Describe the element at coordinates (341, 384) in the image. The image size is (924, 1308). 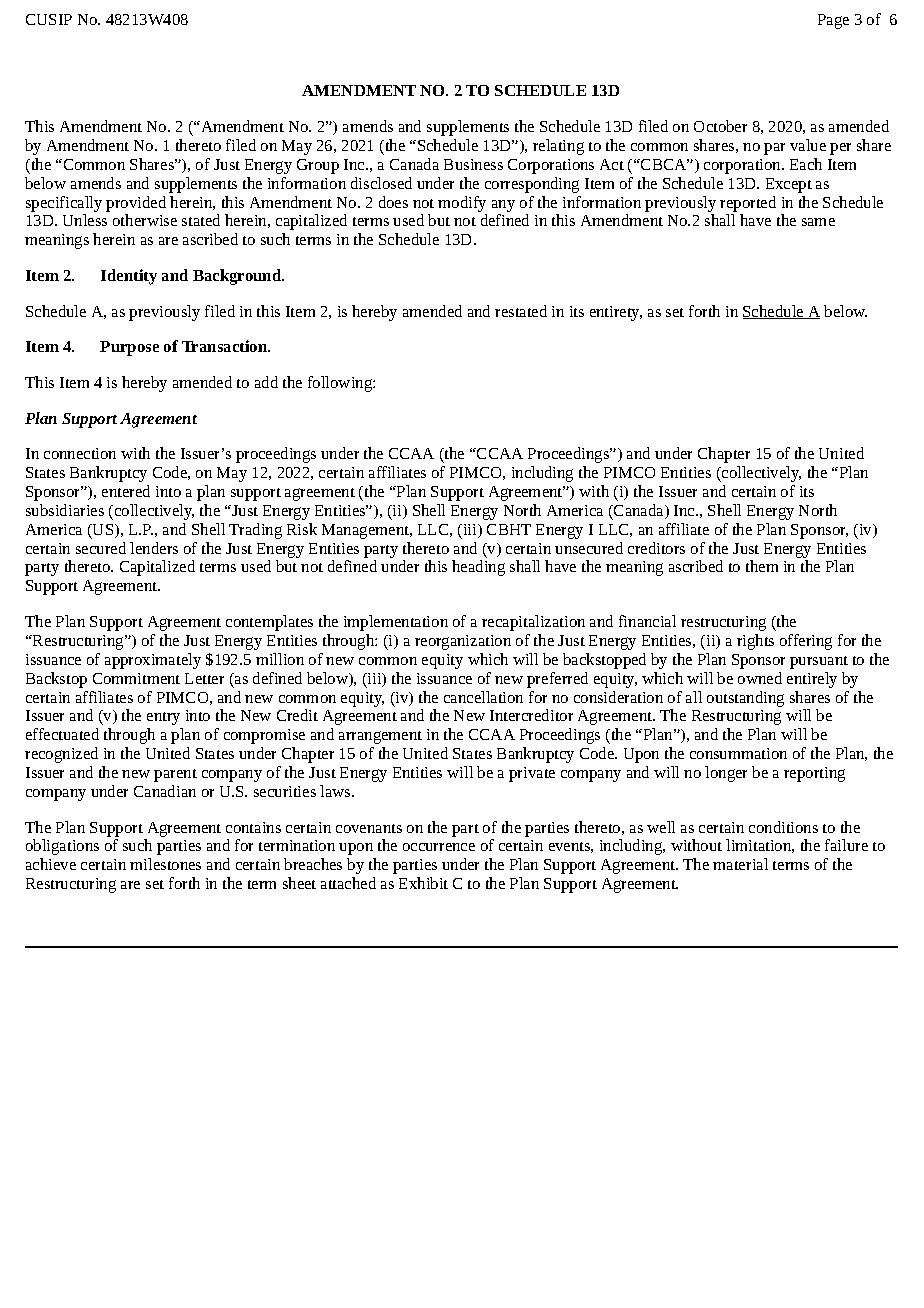
I see `following` at that location.
